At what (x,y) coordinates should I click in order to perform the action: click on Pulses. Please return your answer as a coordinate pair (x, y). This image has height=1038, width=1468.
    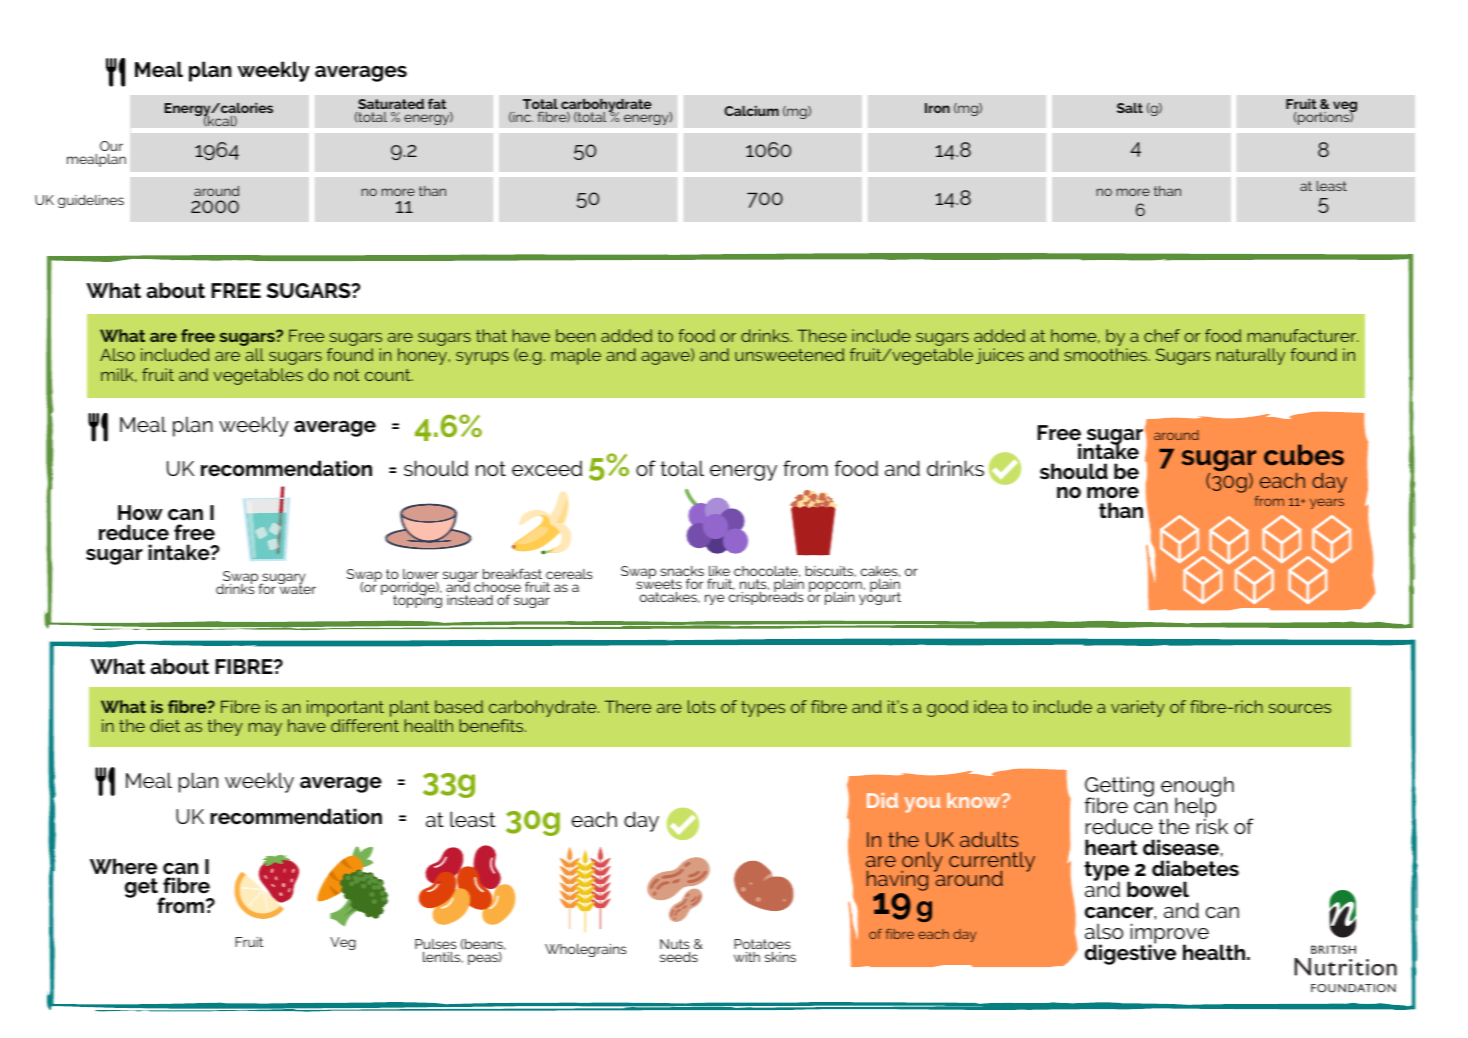
    Looking at the image, I should click on (435, 944).
